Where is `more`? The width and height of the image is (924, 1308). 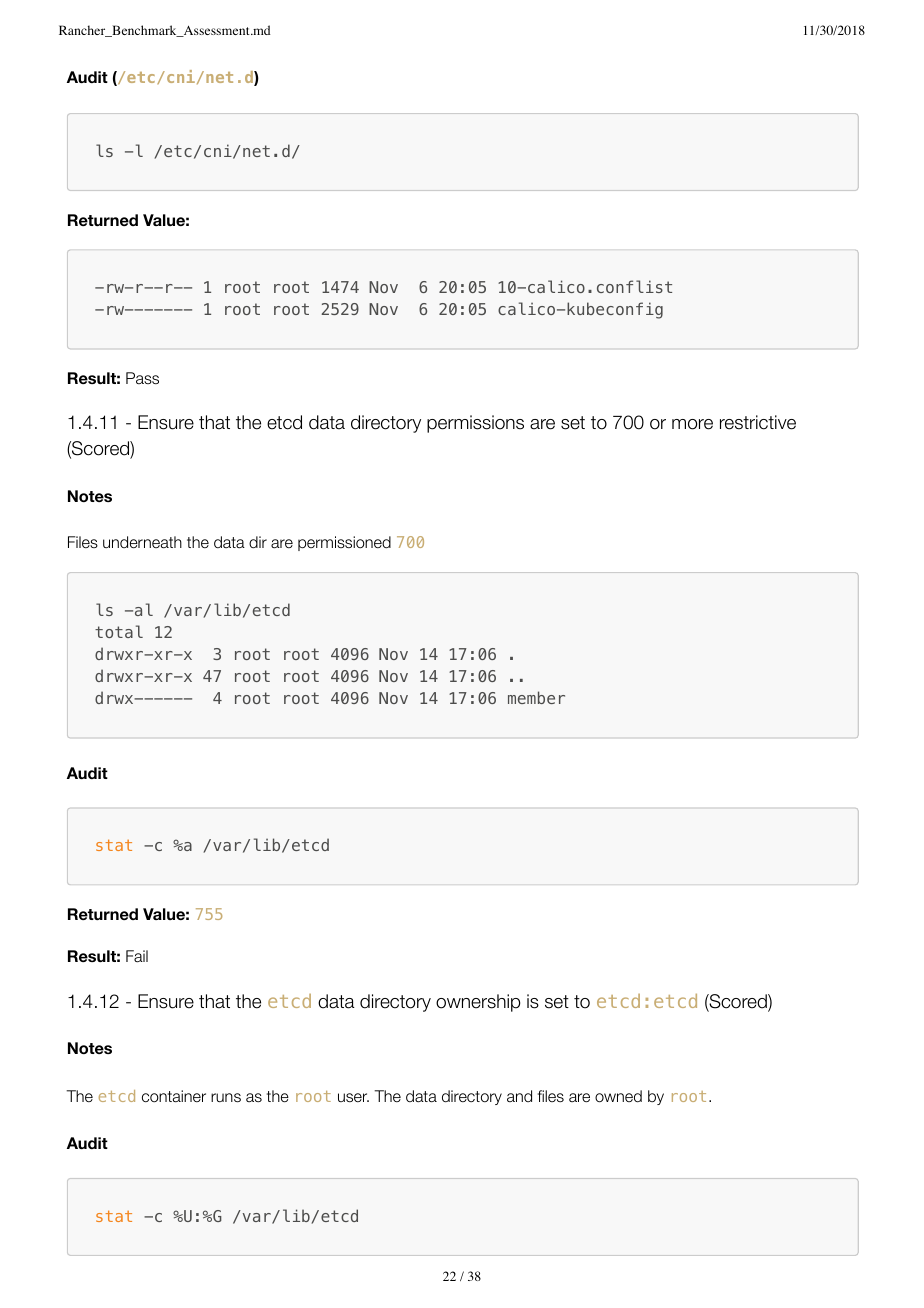 more is located at coordinates (692, 424).
